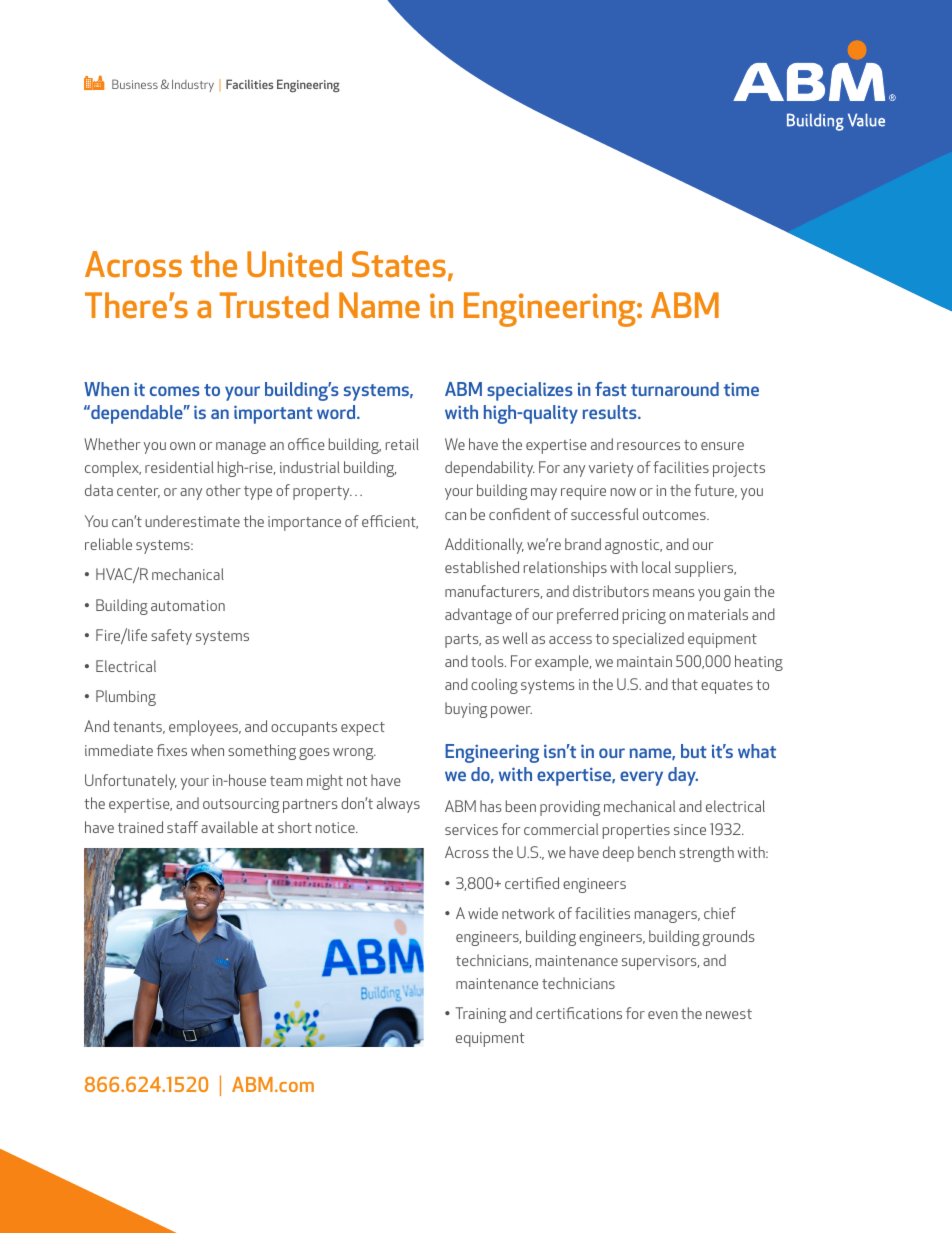  Describe the element at coordinates (660, 962) in the screenshot. I see `supervisors` at that location.
